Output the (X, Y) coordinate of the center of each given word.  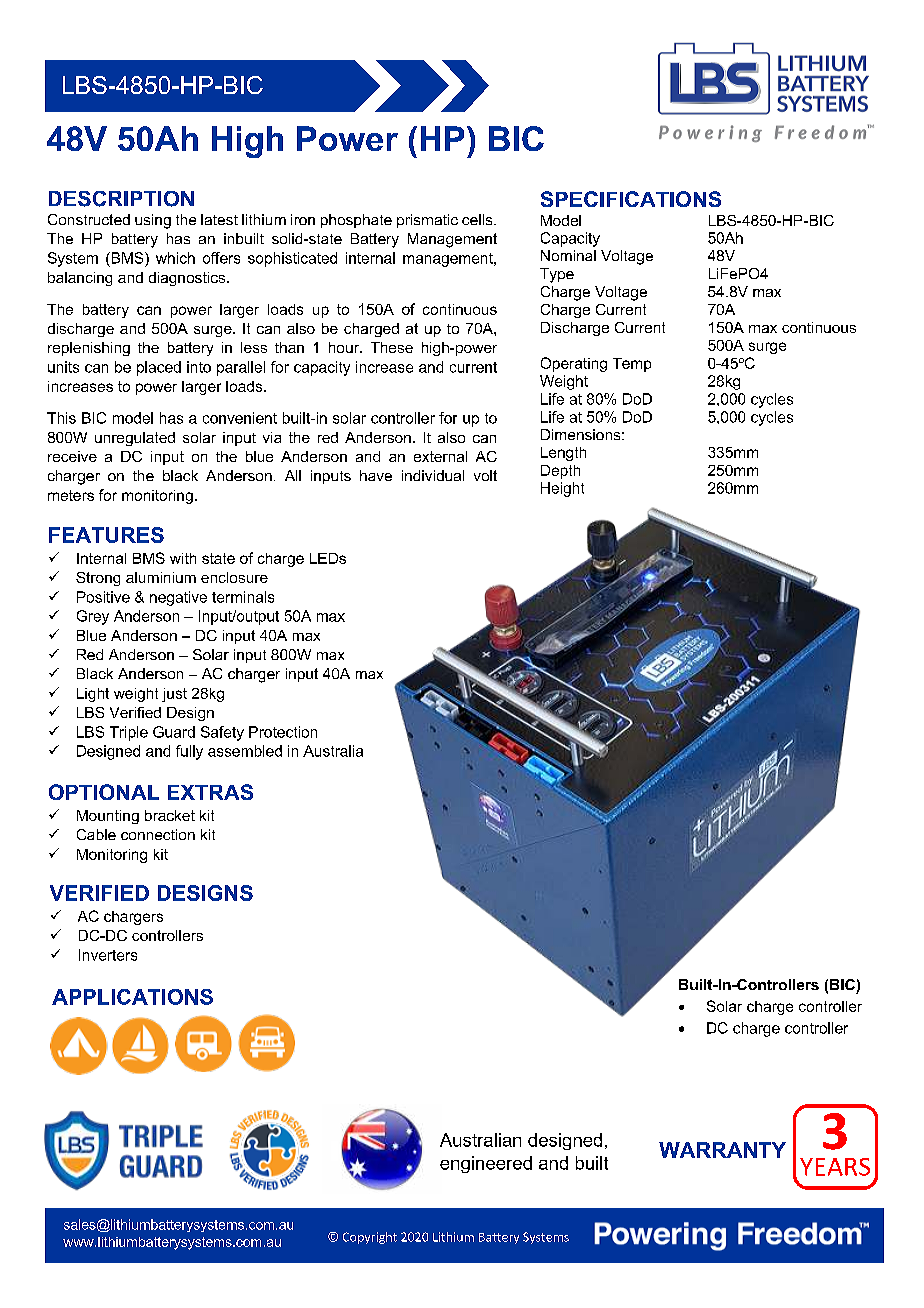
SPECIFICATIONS (631, 199)
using (153, 221)
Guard (174, 732)
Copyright (370, 1238)
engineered (486, 1164)
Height (562, 489)
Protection (283, 732)
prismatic (427, 221)
